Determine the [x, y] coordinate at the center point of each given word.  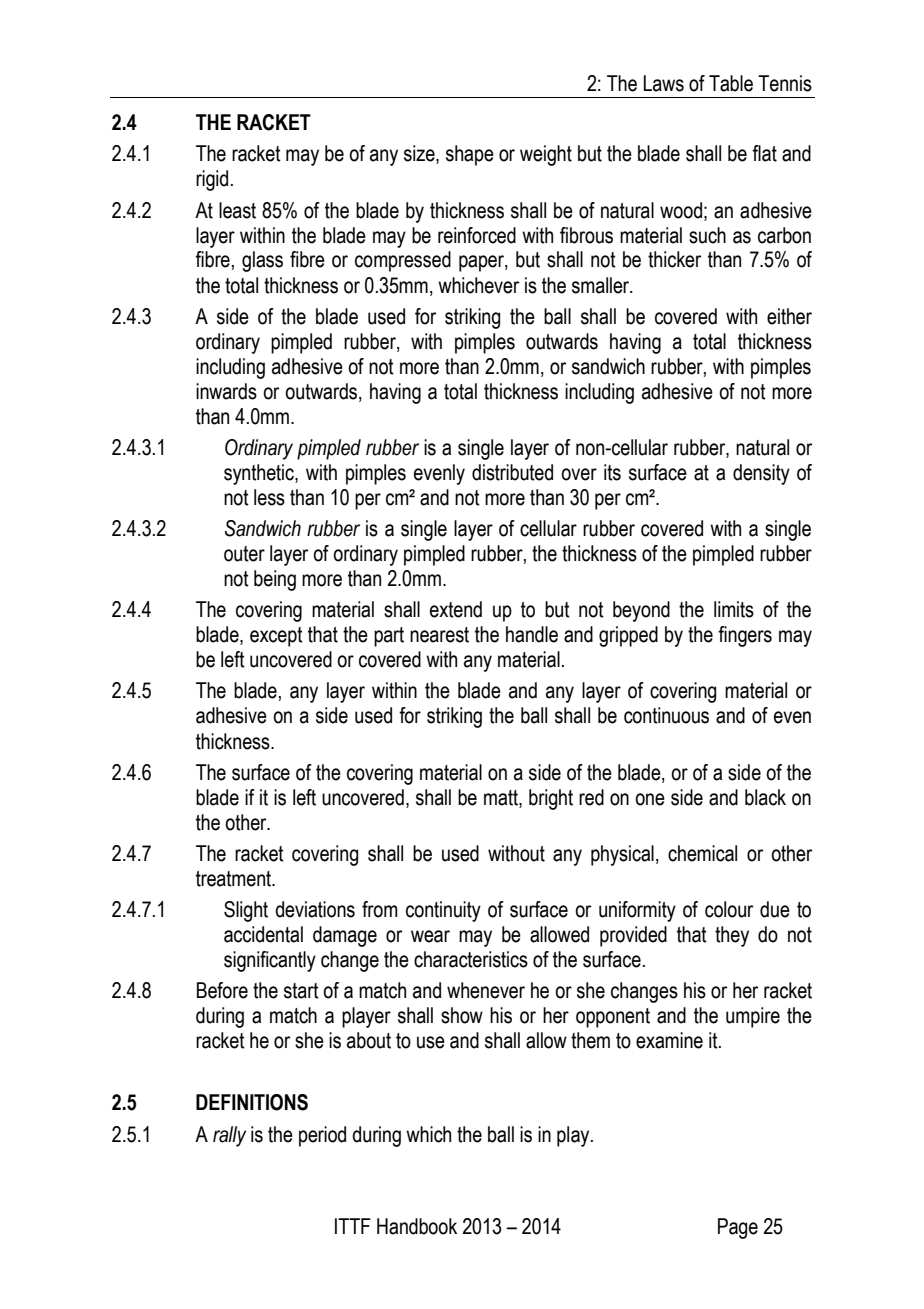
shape [470, 155]
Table [731, 83]
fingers [745, 636]
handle [532, 634]
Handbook [417, 1226]
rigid [212, 180]
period [322, 1136]
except [276, 637]
